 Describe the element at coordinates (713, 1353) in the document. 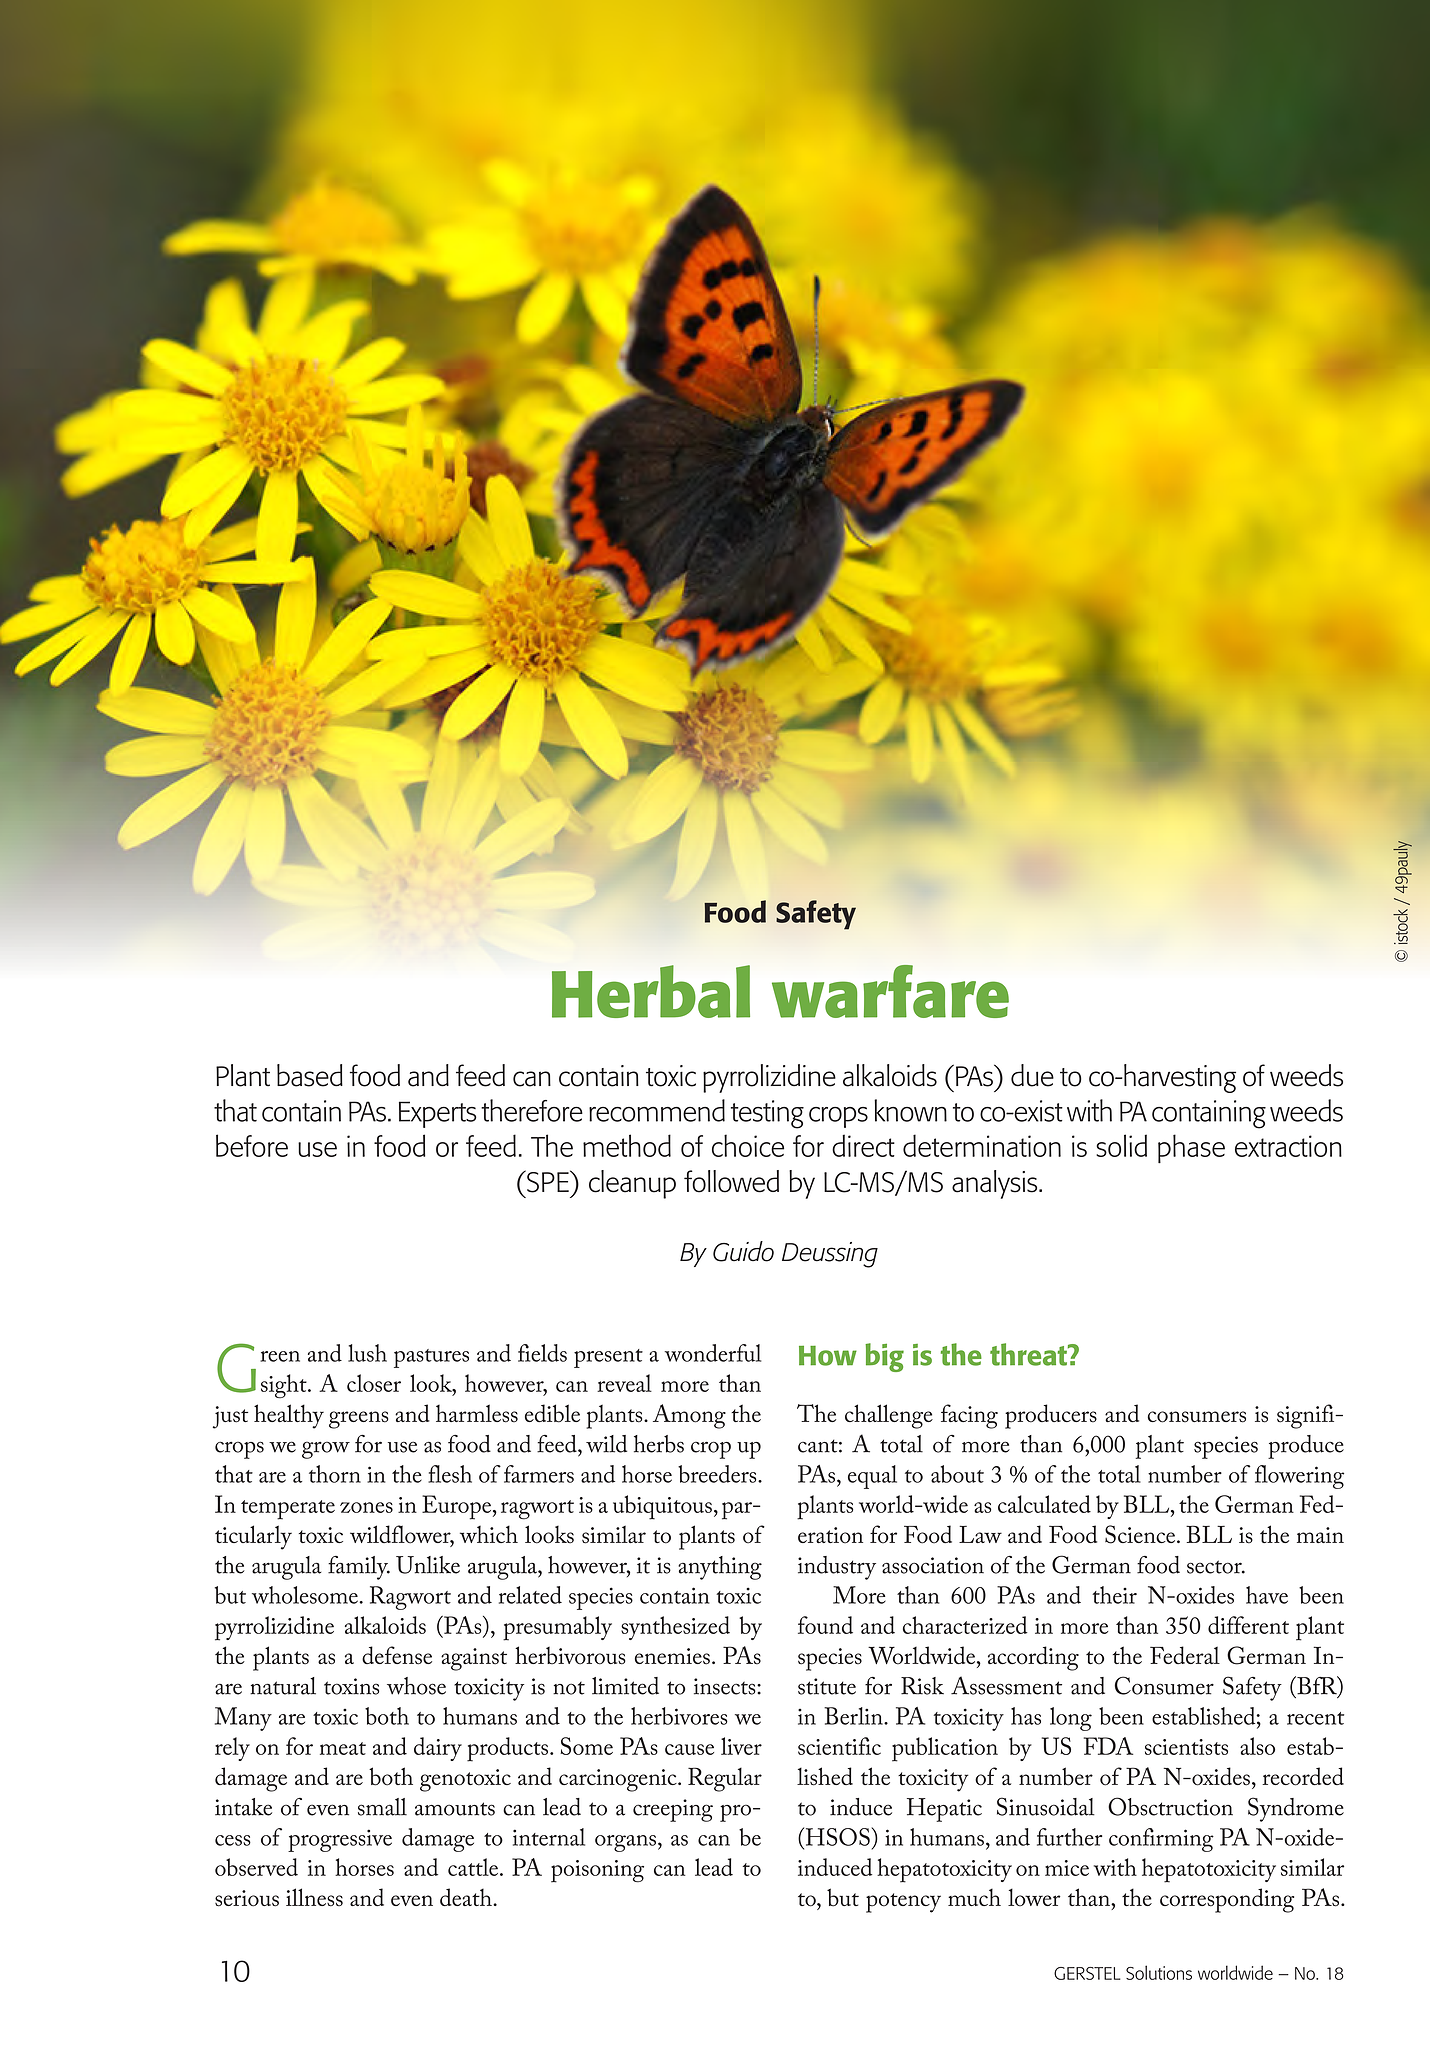

I see `wonderful` at that location.
